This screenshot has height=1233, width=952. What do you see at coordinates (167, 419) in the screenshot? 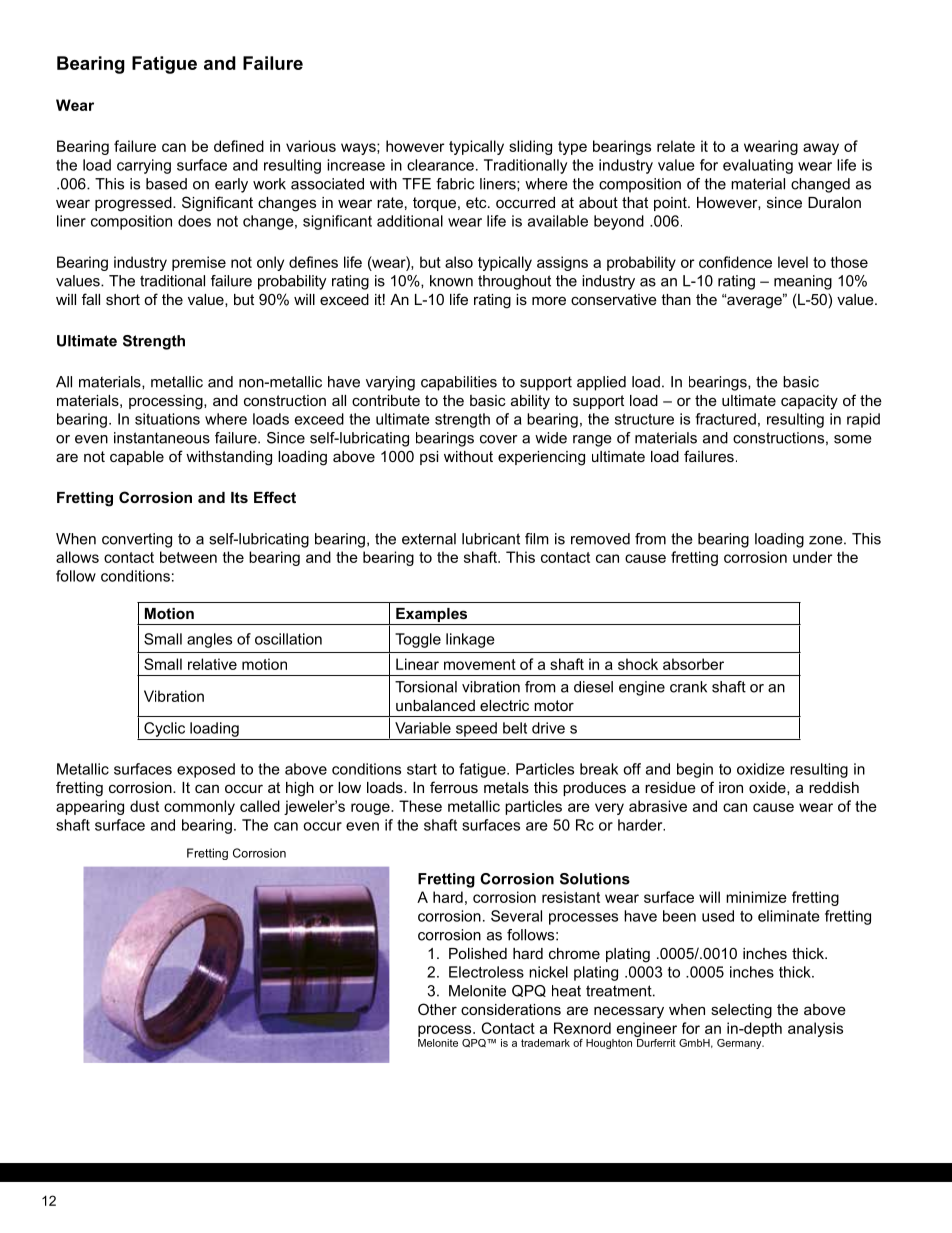
I see `situations` at bounding box center [167, 419].
